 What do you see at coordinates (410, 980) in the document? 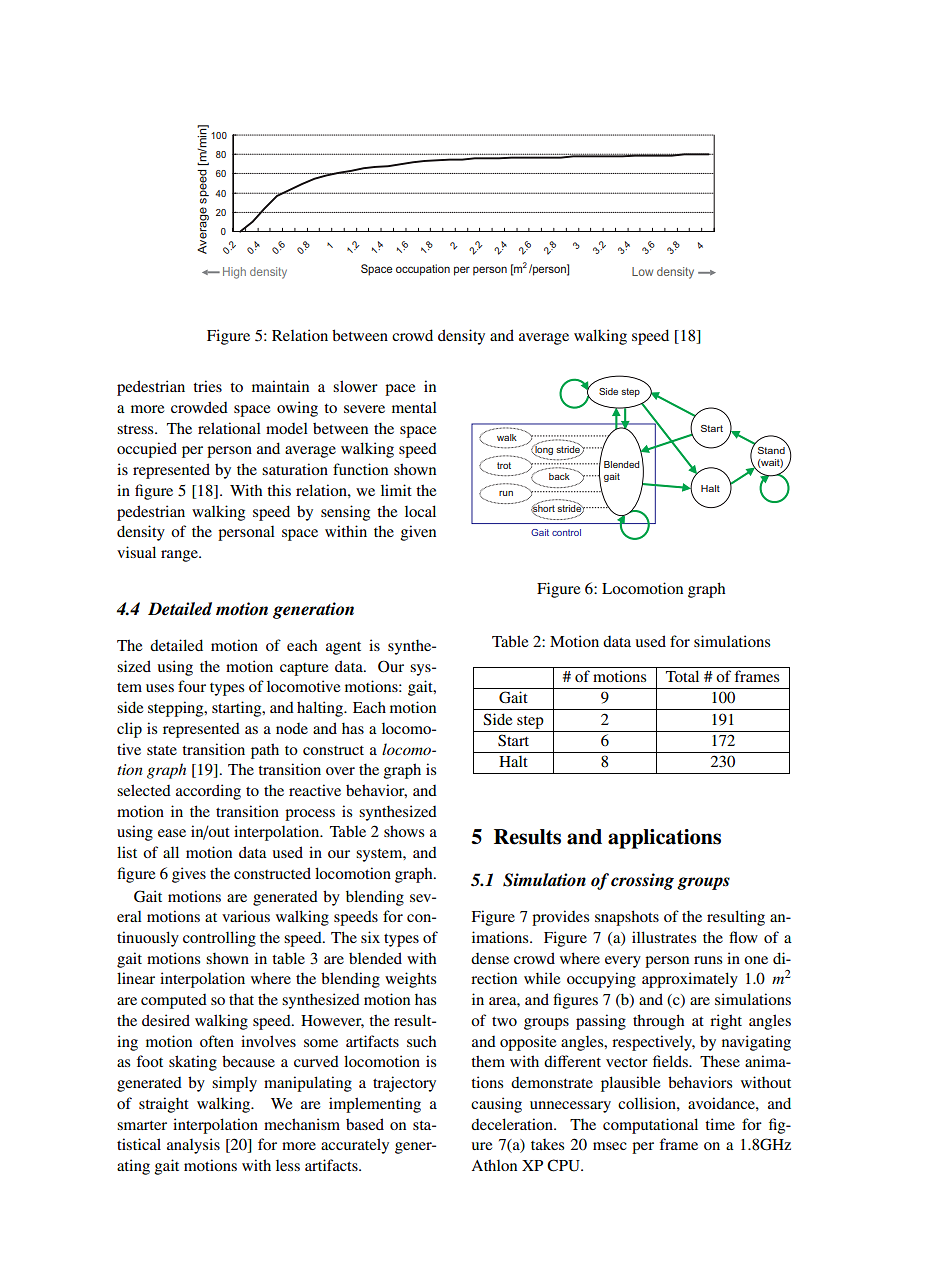
I see `weights` at bounding box center [410, 980].
